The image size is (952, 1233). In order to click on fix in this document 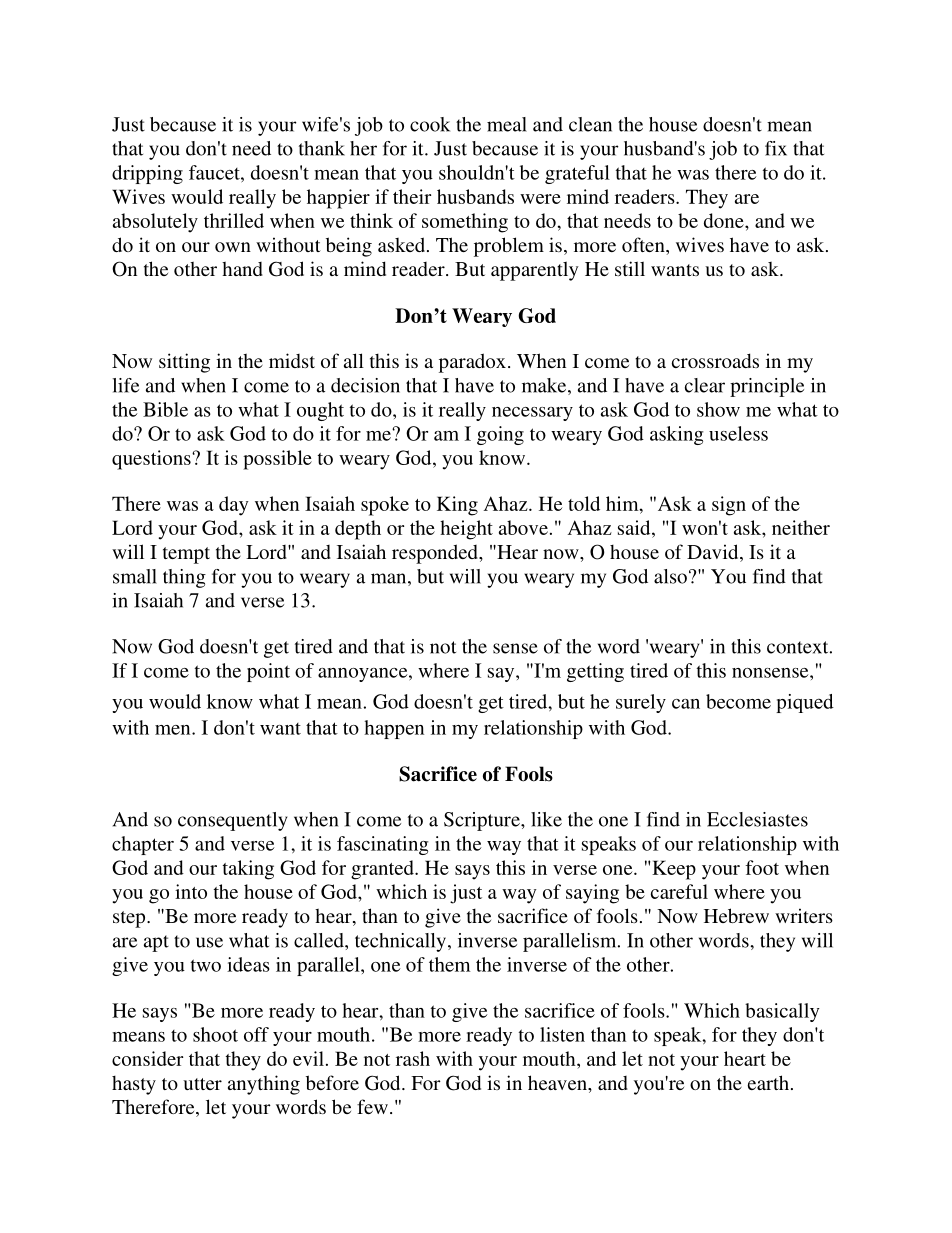, I will do `click(776, 148)`.
